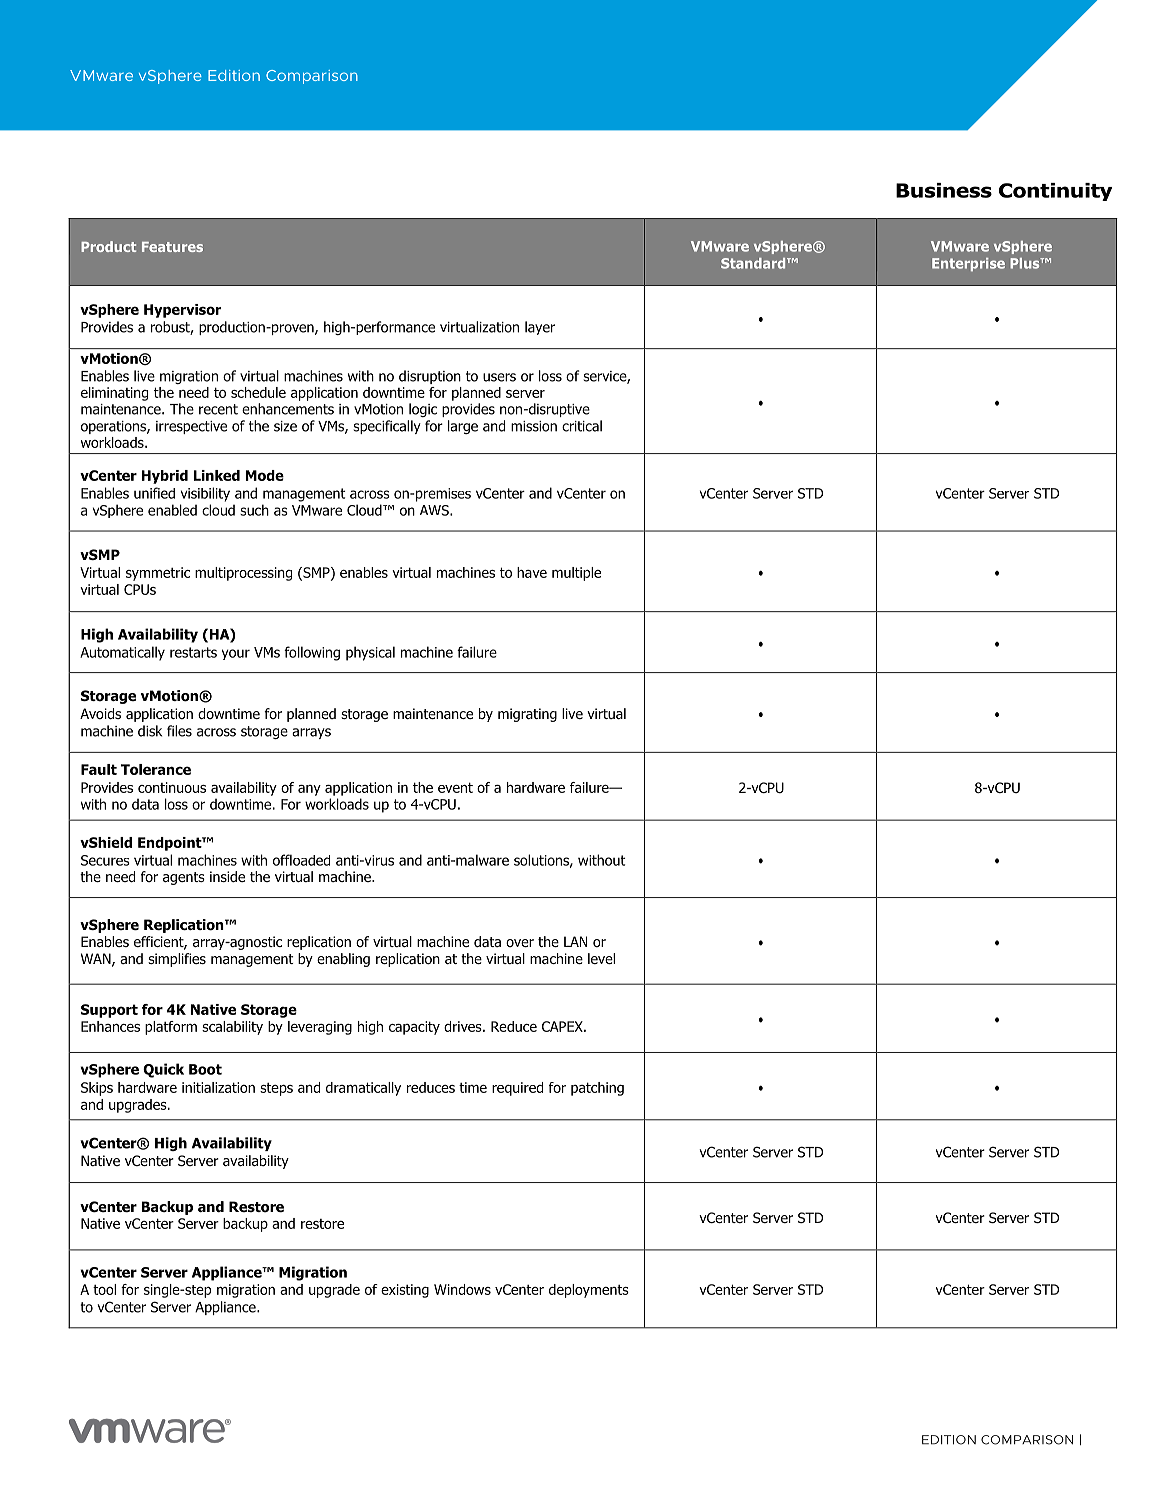 Image resolution: width=1168 pixels, height=1512 pixels. Describe the element at coordinates (243, 574) in the document. I see `multiprocessing` at that location.
